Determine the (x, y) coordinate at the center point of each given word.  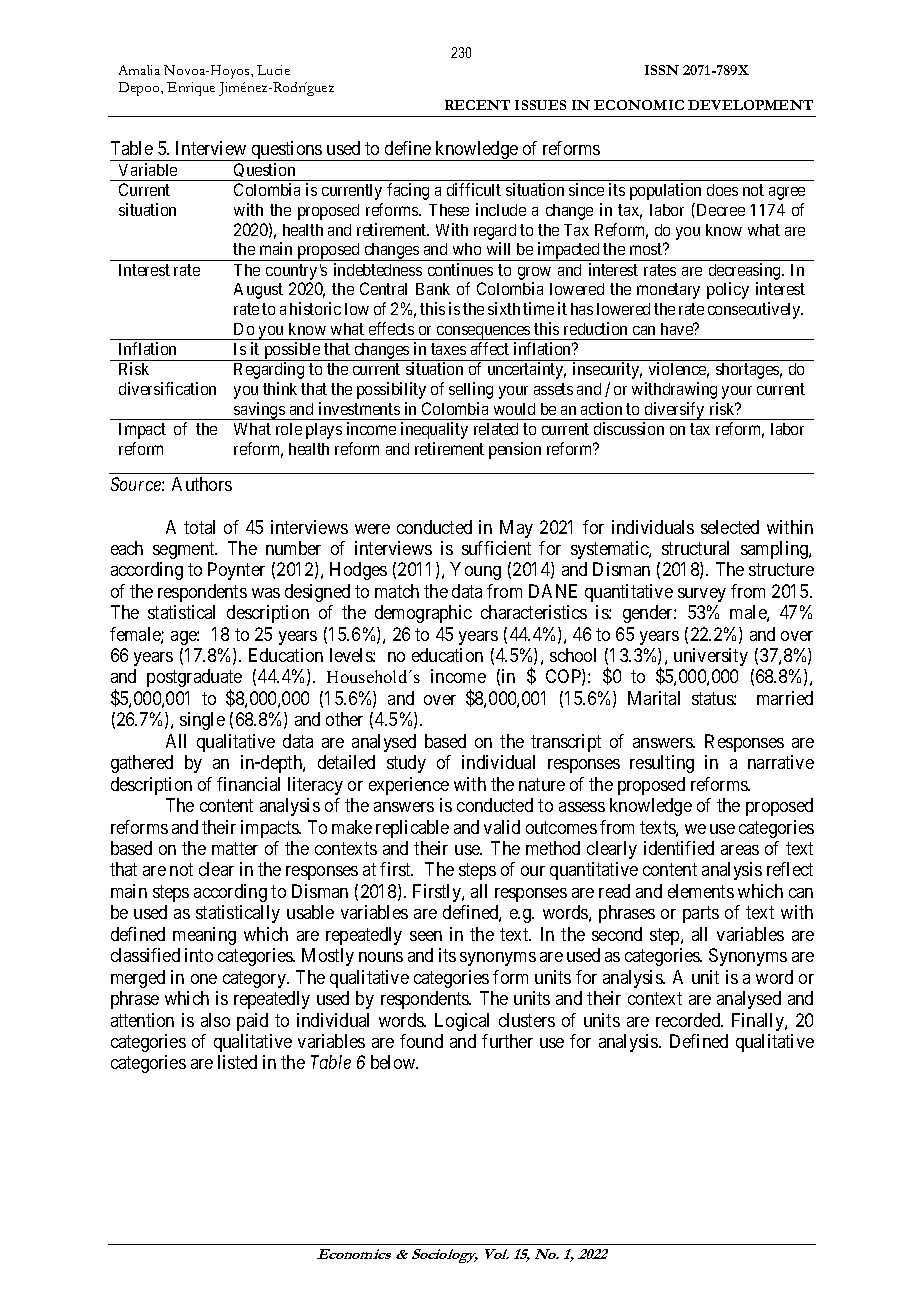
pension (515, 450)
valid (502, 827)
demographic (423, 614)
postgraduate (194, 679)
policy (728, 290)
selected (730, 527)
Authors (202, 484)
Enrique (191, 89)
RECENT (477, 105)
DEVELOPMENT (750, 105)
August (258, 291)
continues (460, 269)
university (711, 657)
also (215, 1020)
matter (235, 848)
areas (740, 850)
